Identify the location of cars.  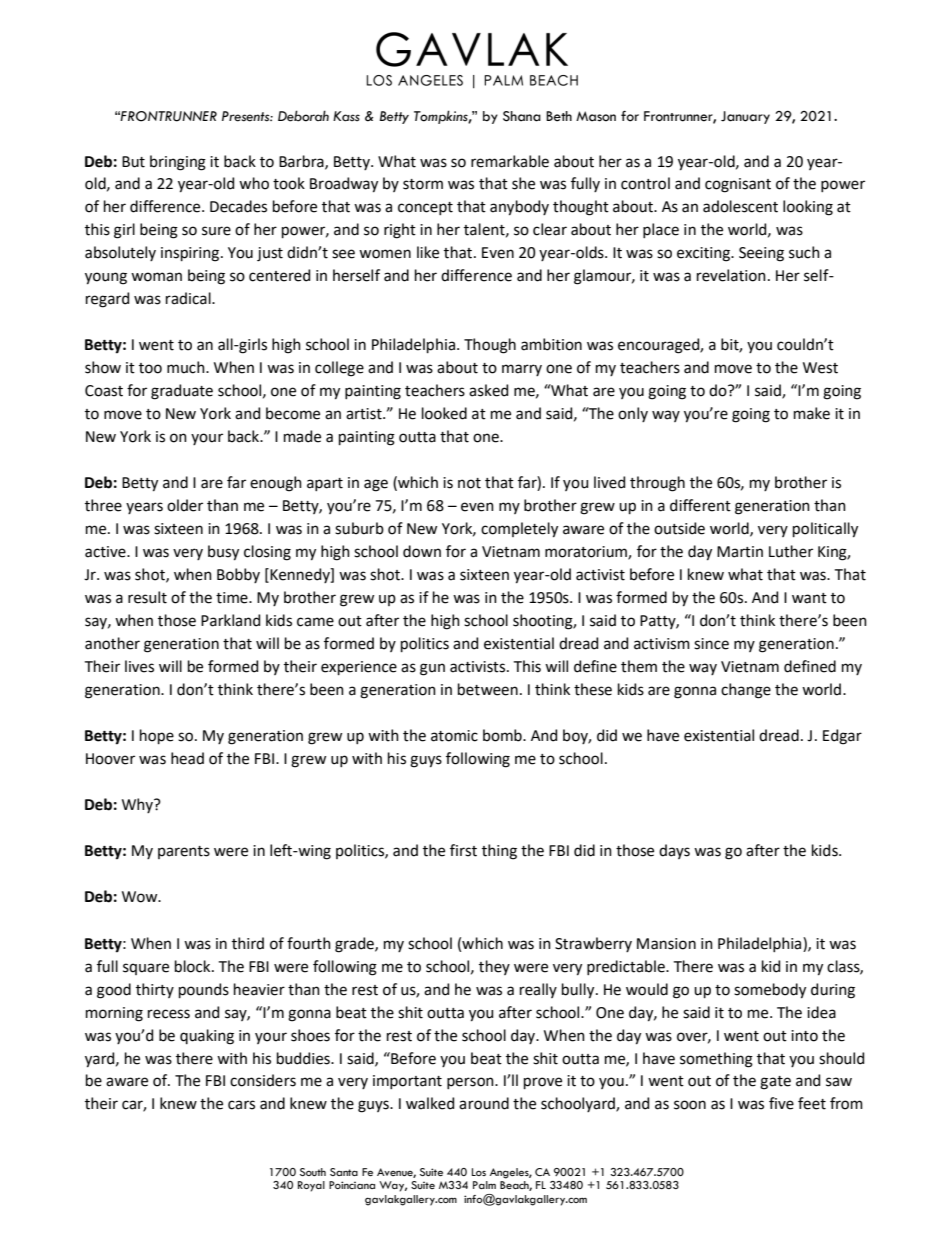
(241, 1105).
